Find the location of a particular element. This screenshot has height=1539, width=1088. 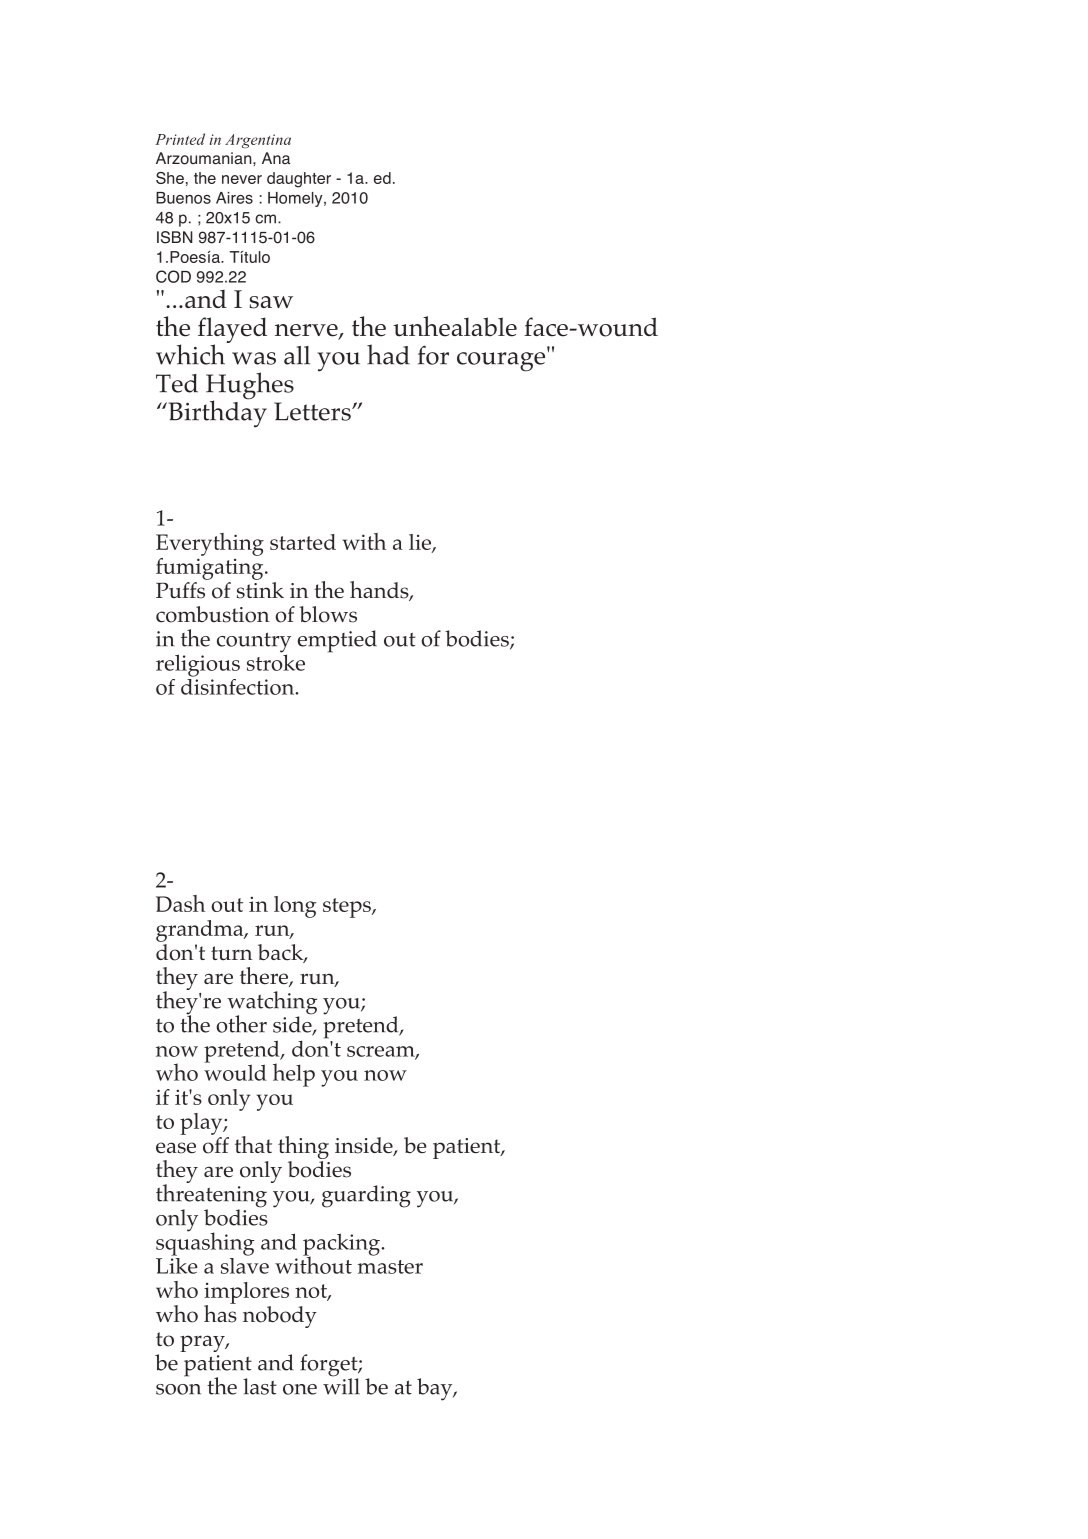

will is located at coordinates (341, 1385).
